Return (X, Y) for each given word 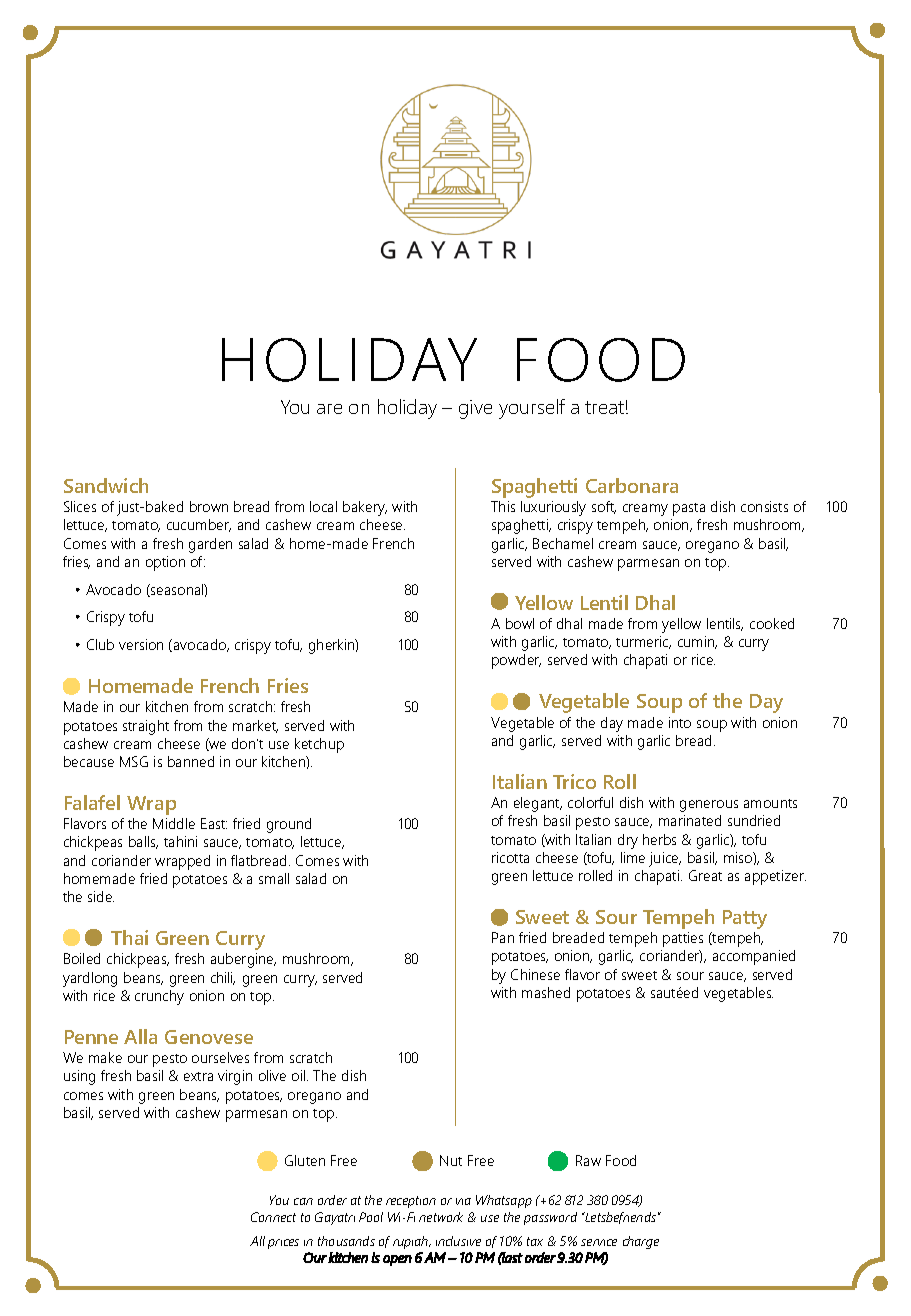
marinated (690, 820)
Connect (273, 1217)
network (441, 1217)
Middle (174, 823)
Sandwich (106, 485)
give (475, 409)
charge (641, 1242)
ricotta (510, 857)
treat (604, 407)
